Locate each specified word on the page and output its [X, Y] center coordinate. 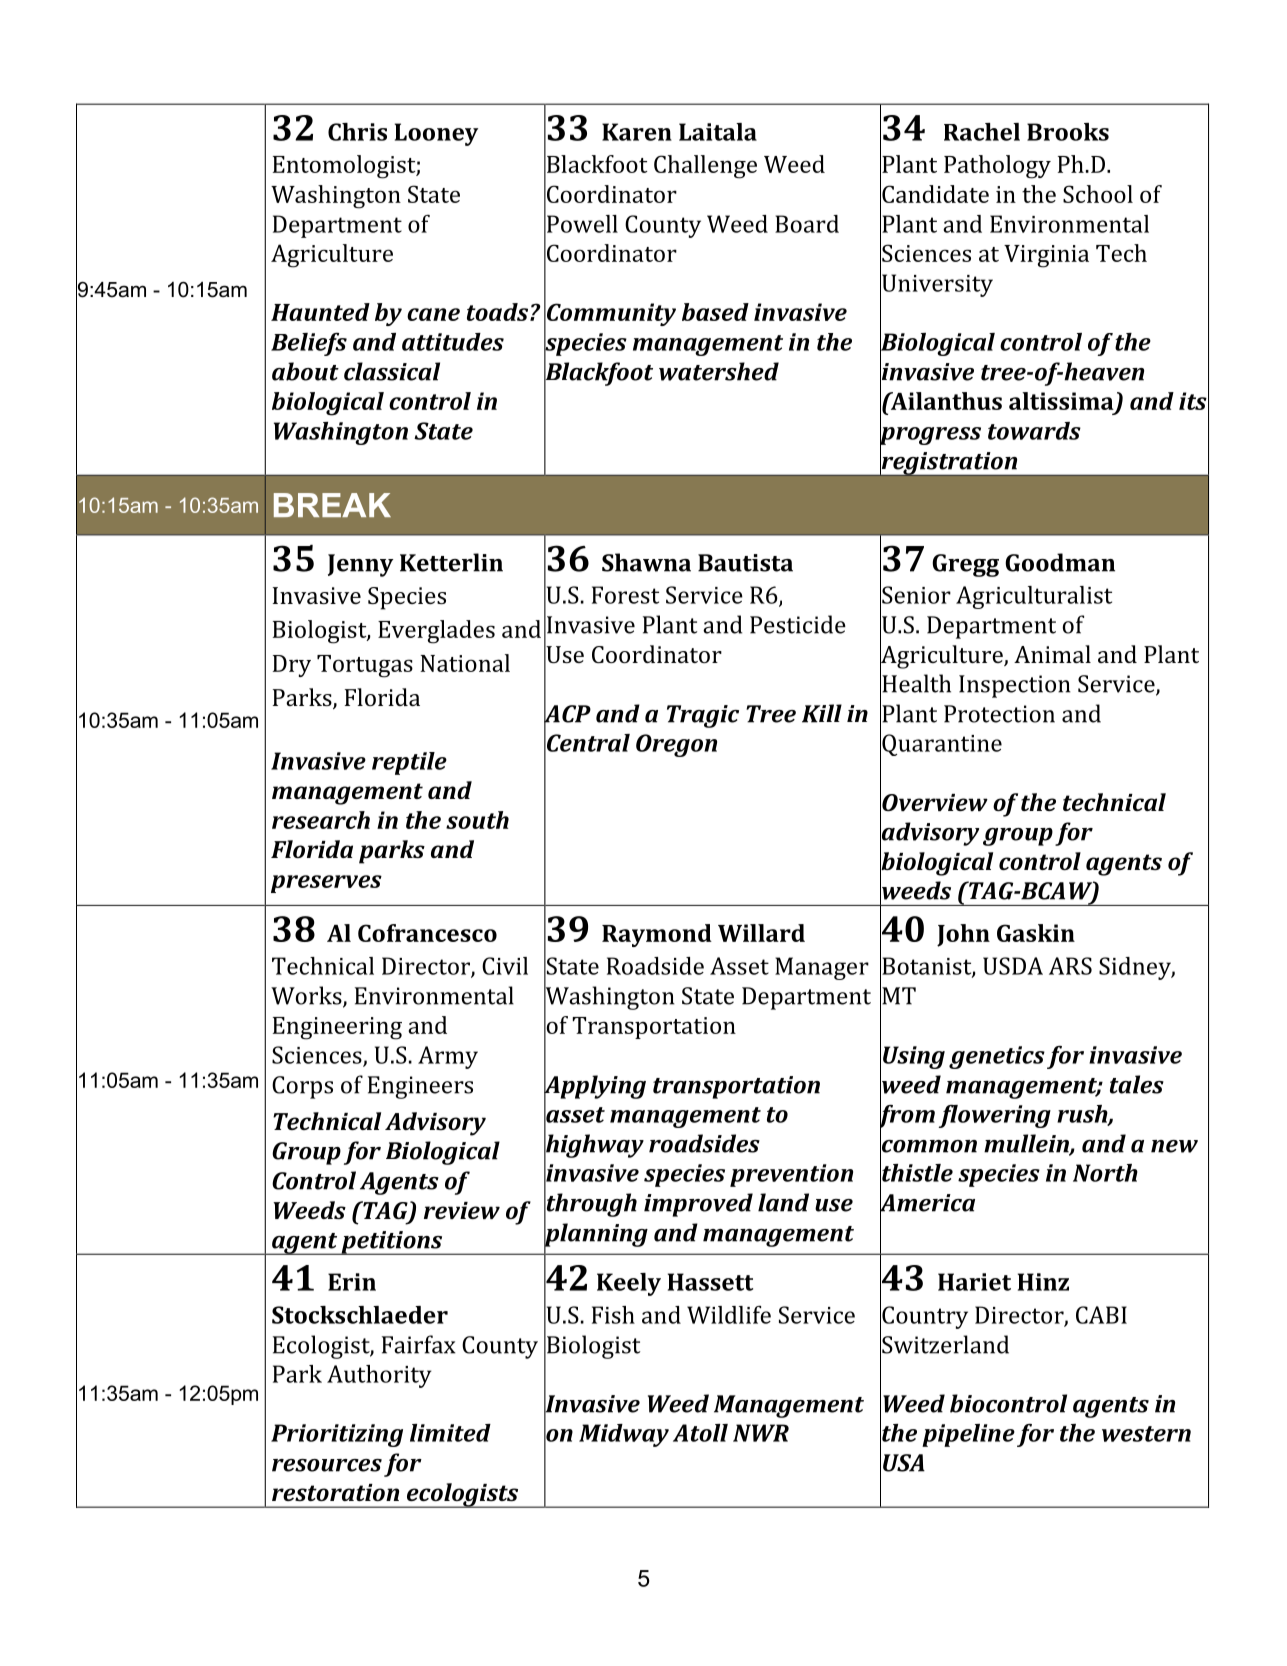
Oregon [676, 745]
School [1098, 194]
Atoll [700, 1433]
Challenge [705, 167]
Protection [999, 714]
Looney [436, 134]
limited [450, 1433]
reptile [409, 763]
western [1146, 1434]
